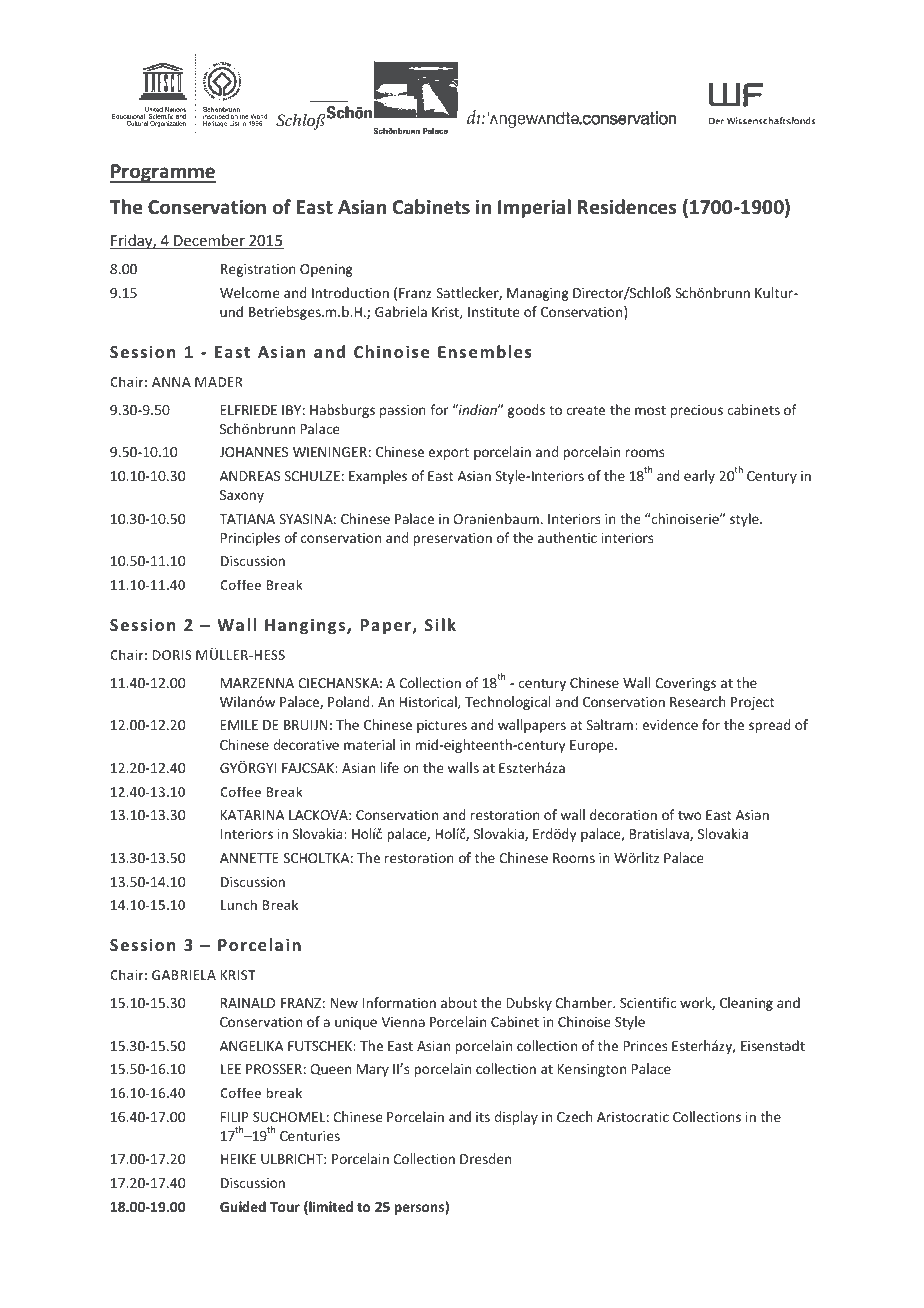 This document has height=1308, width=924. I want to click on Guided, so click(243, 1206).
